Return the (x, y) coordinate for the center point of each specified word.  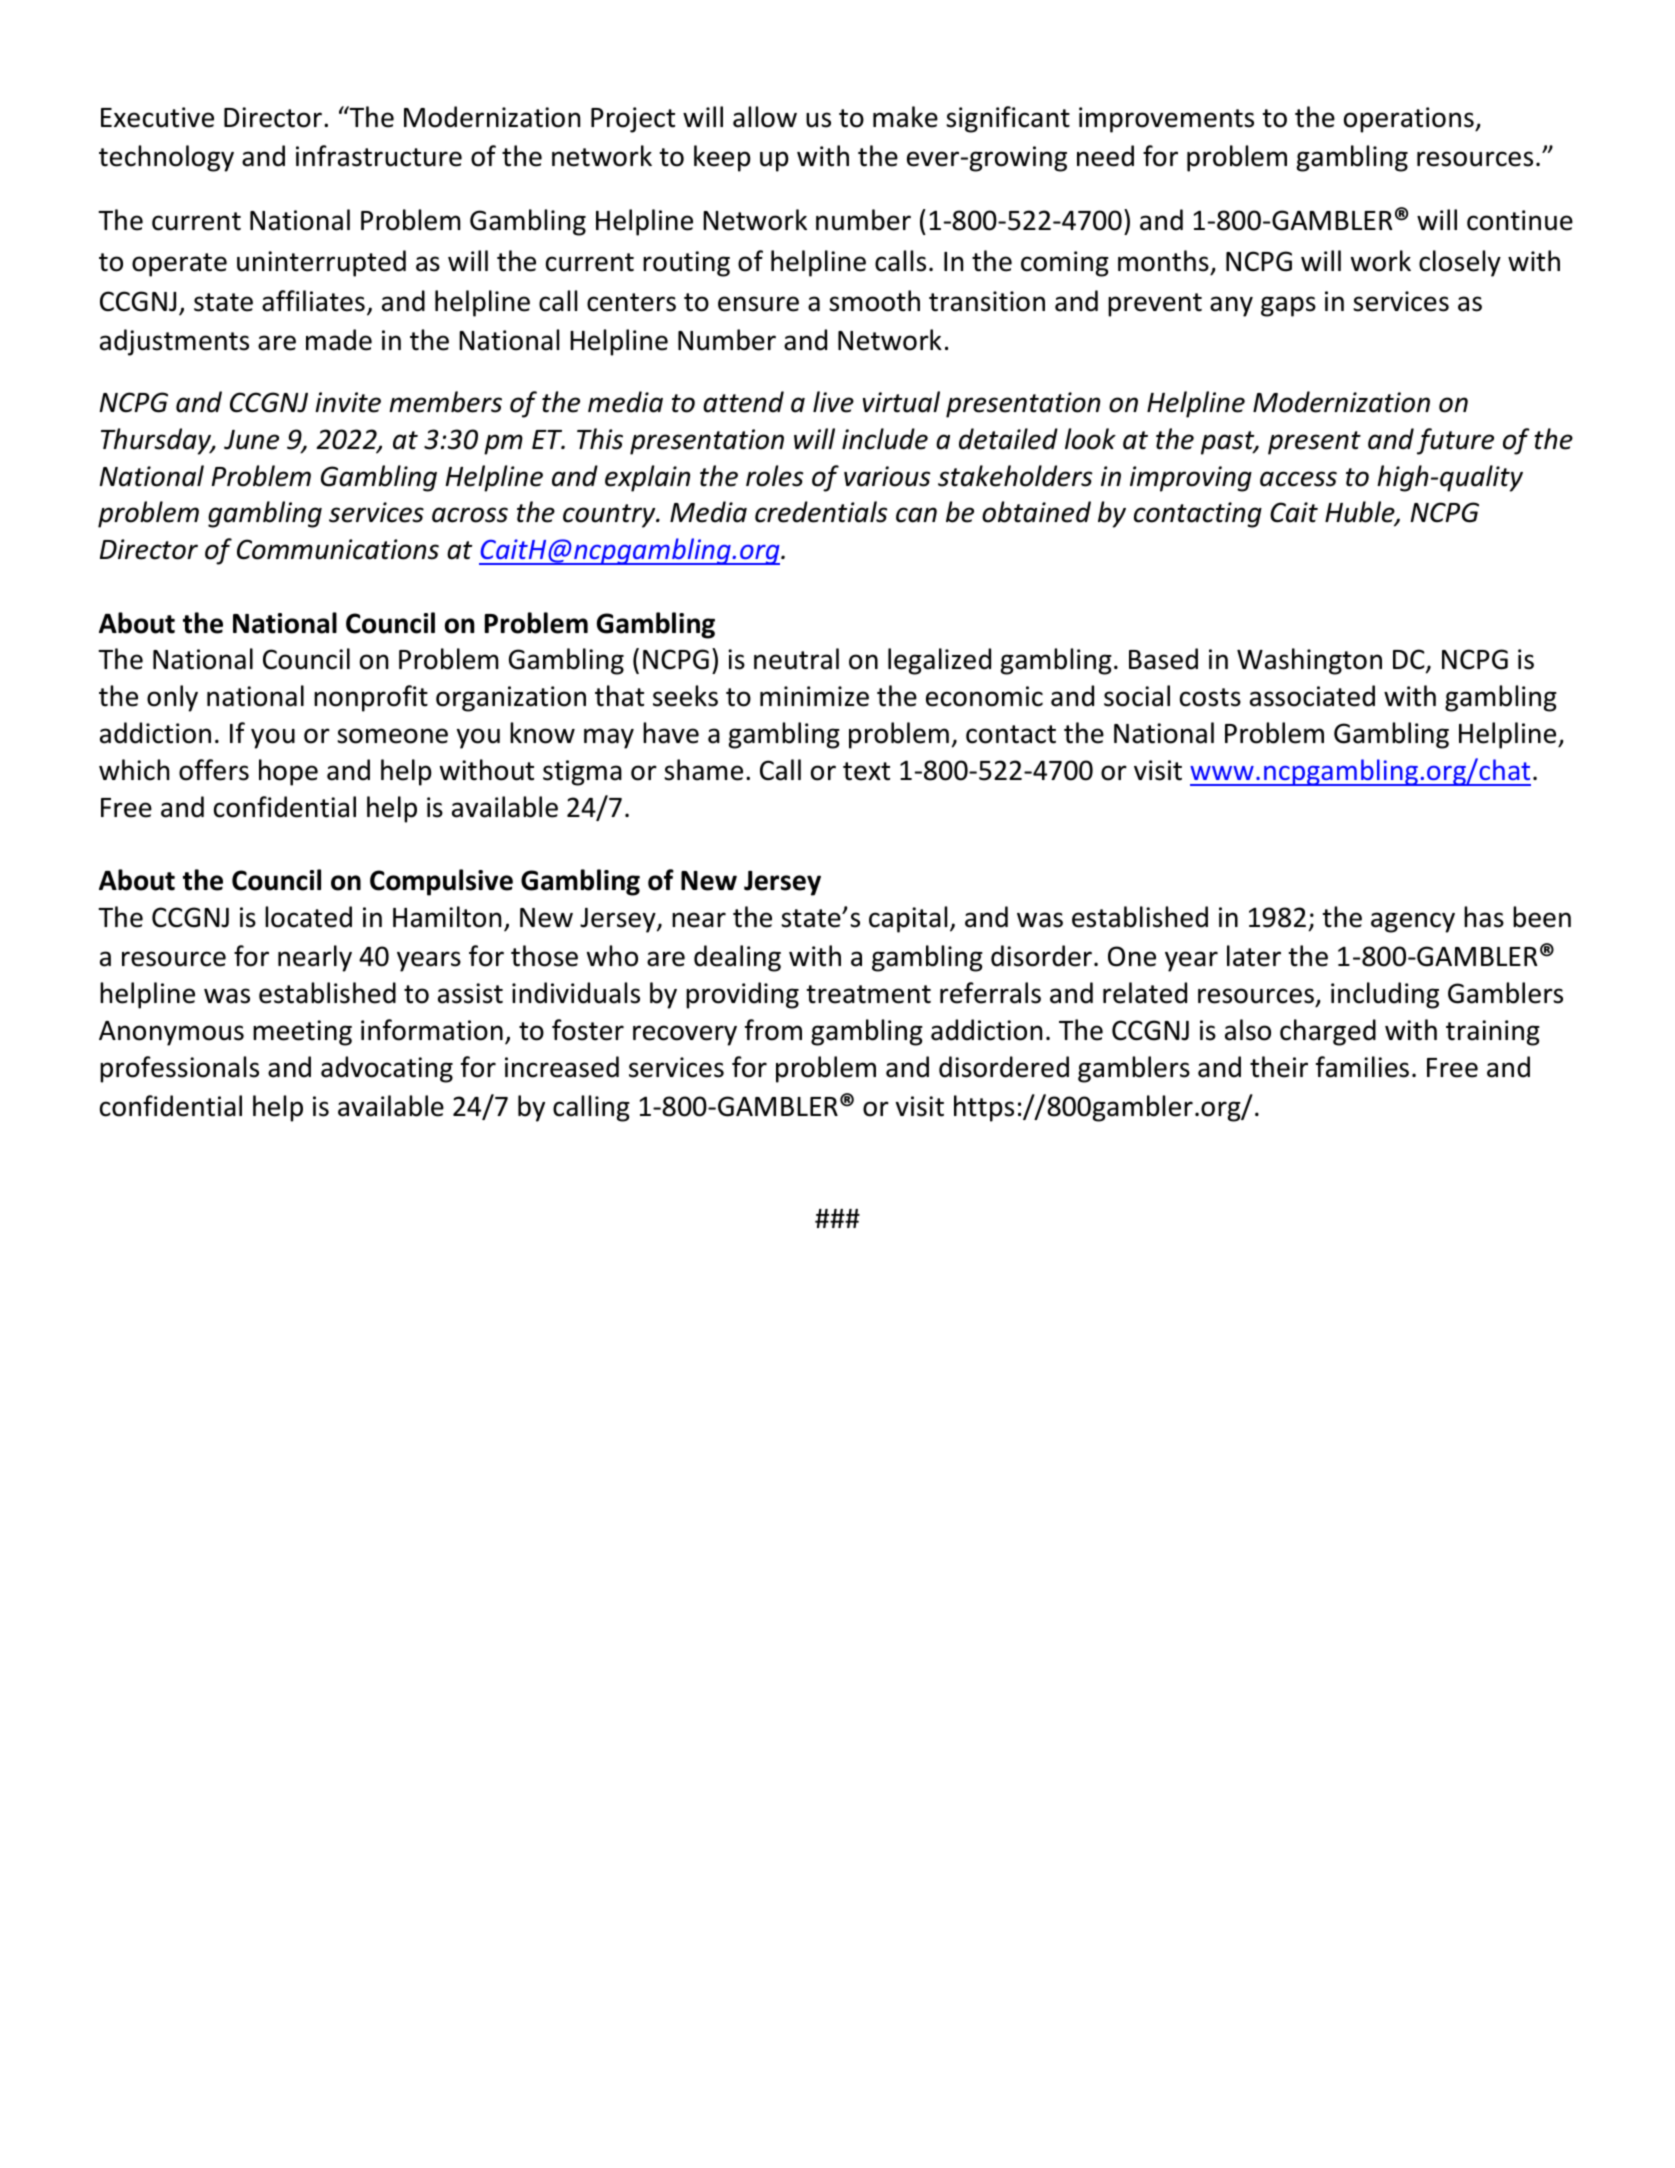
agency (1413, 922)
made (339, 340)
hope (288, 772)
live (833, 402)
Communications (338, 549)
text (866, 771)
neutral (796, 659)
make (905, 117)
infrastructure (379, 156)
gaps (1288, 306)
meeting (302, 1033)
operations (1410, 120)
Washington (1309, 661)
